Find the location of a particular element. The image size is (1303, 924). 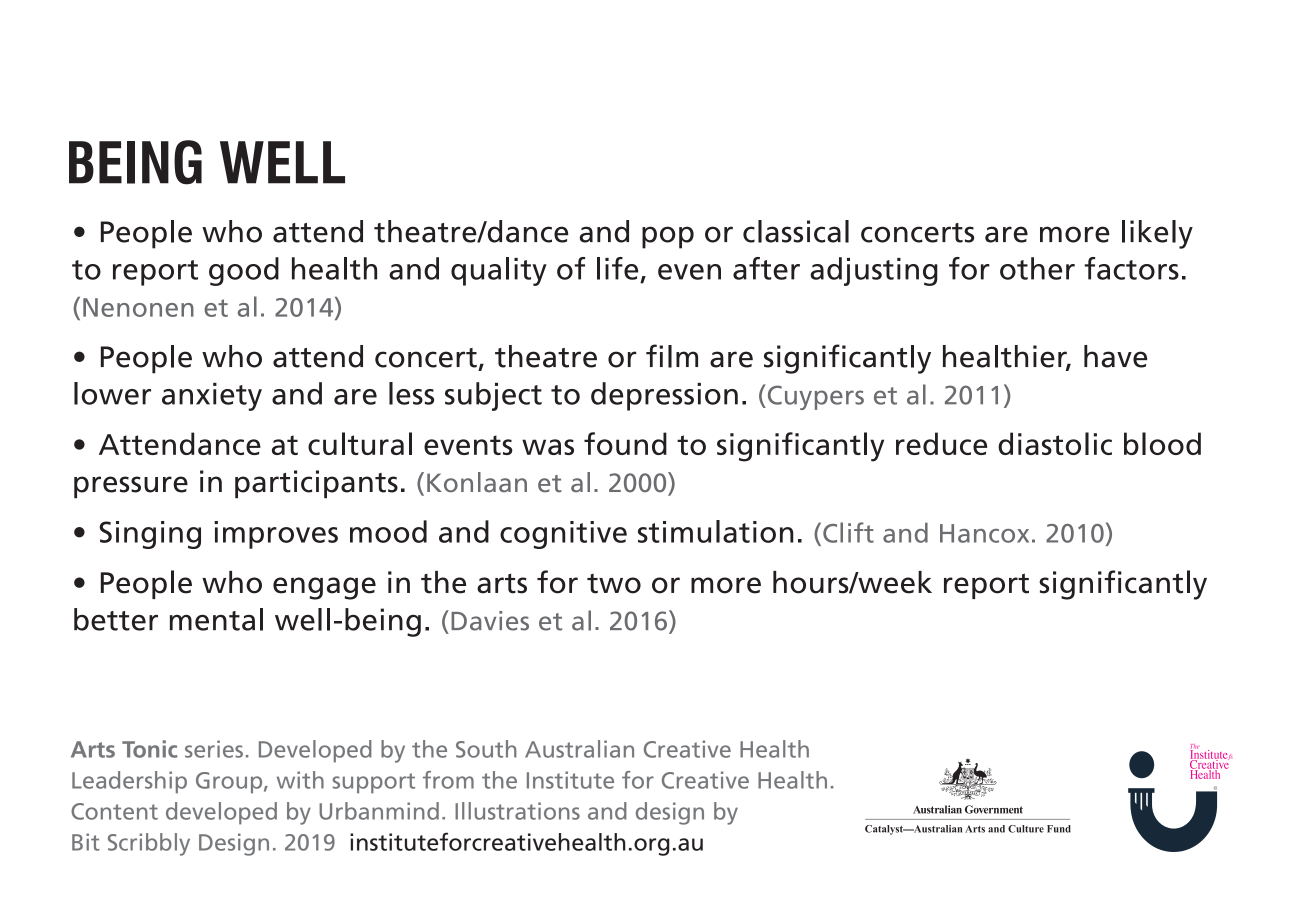

found is located at coordinates (625, 443).
